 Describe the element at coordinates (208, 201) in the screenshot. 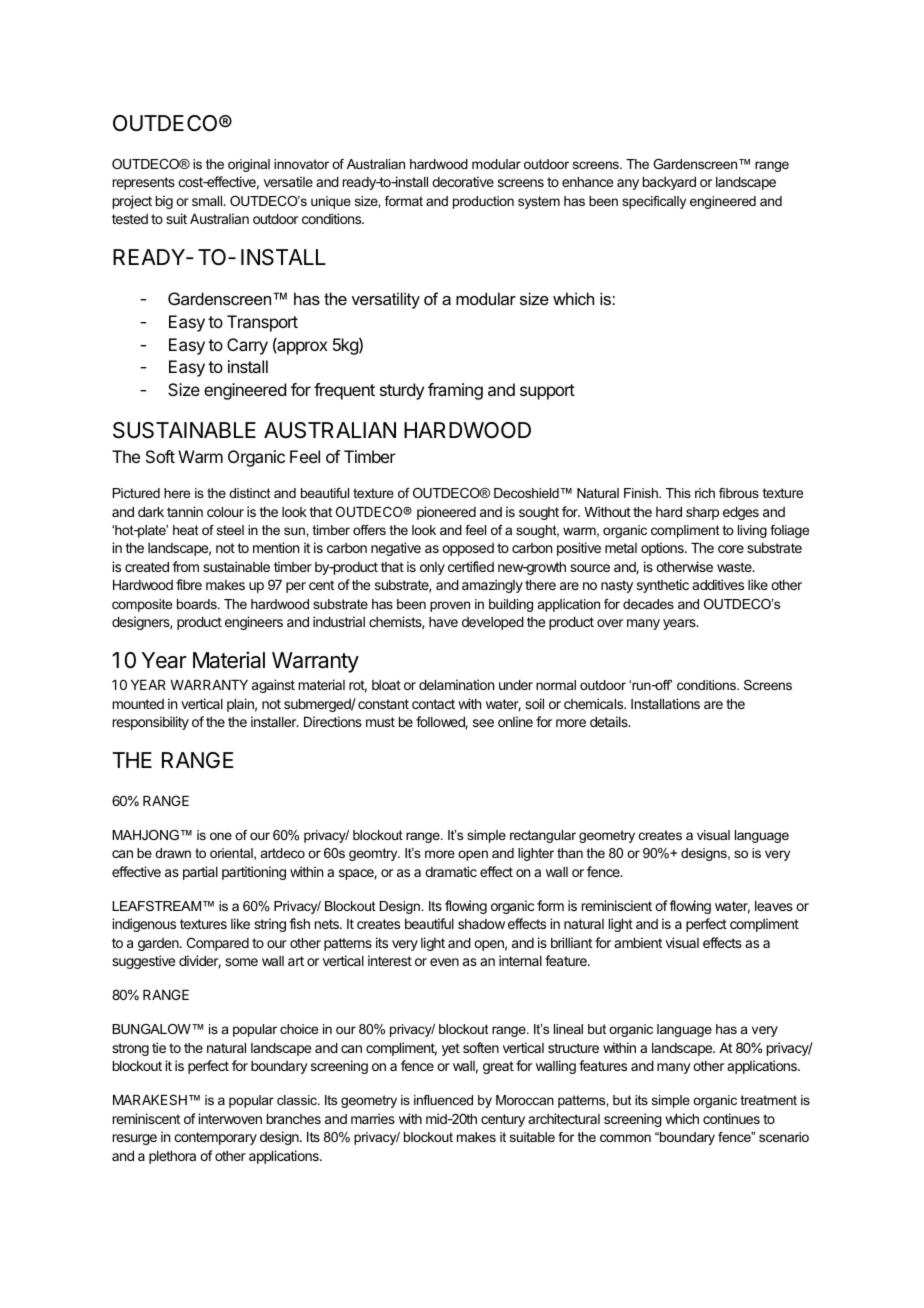

I see `small` at that location.
